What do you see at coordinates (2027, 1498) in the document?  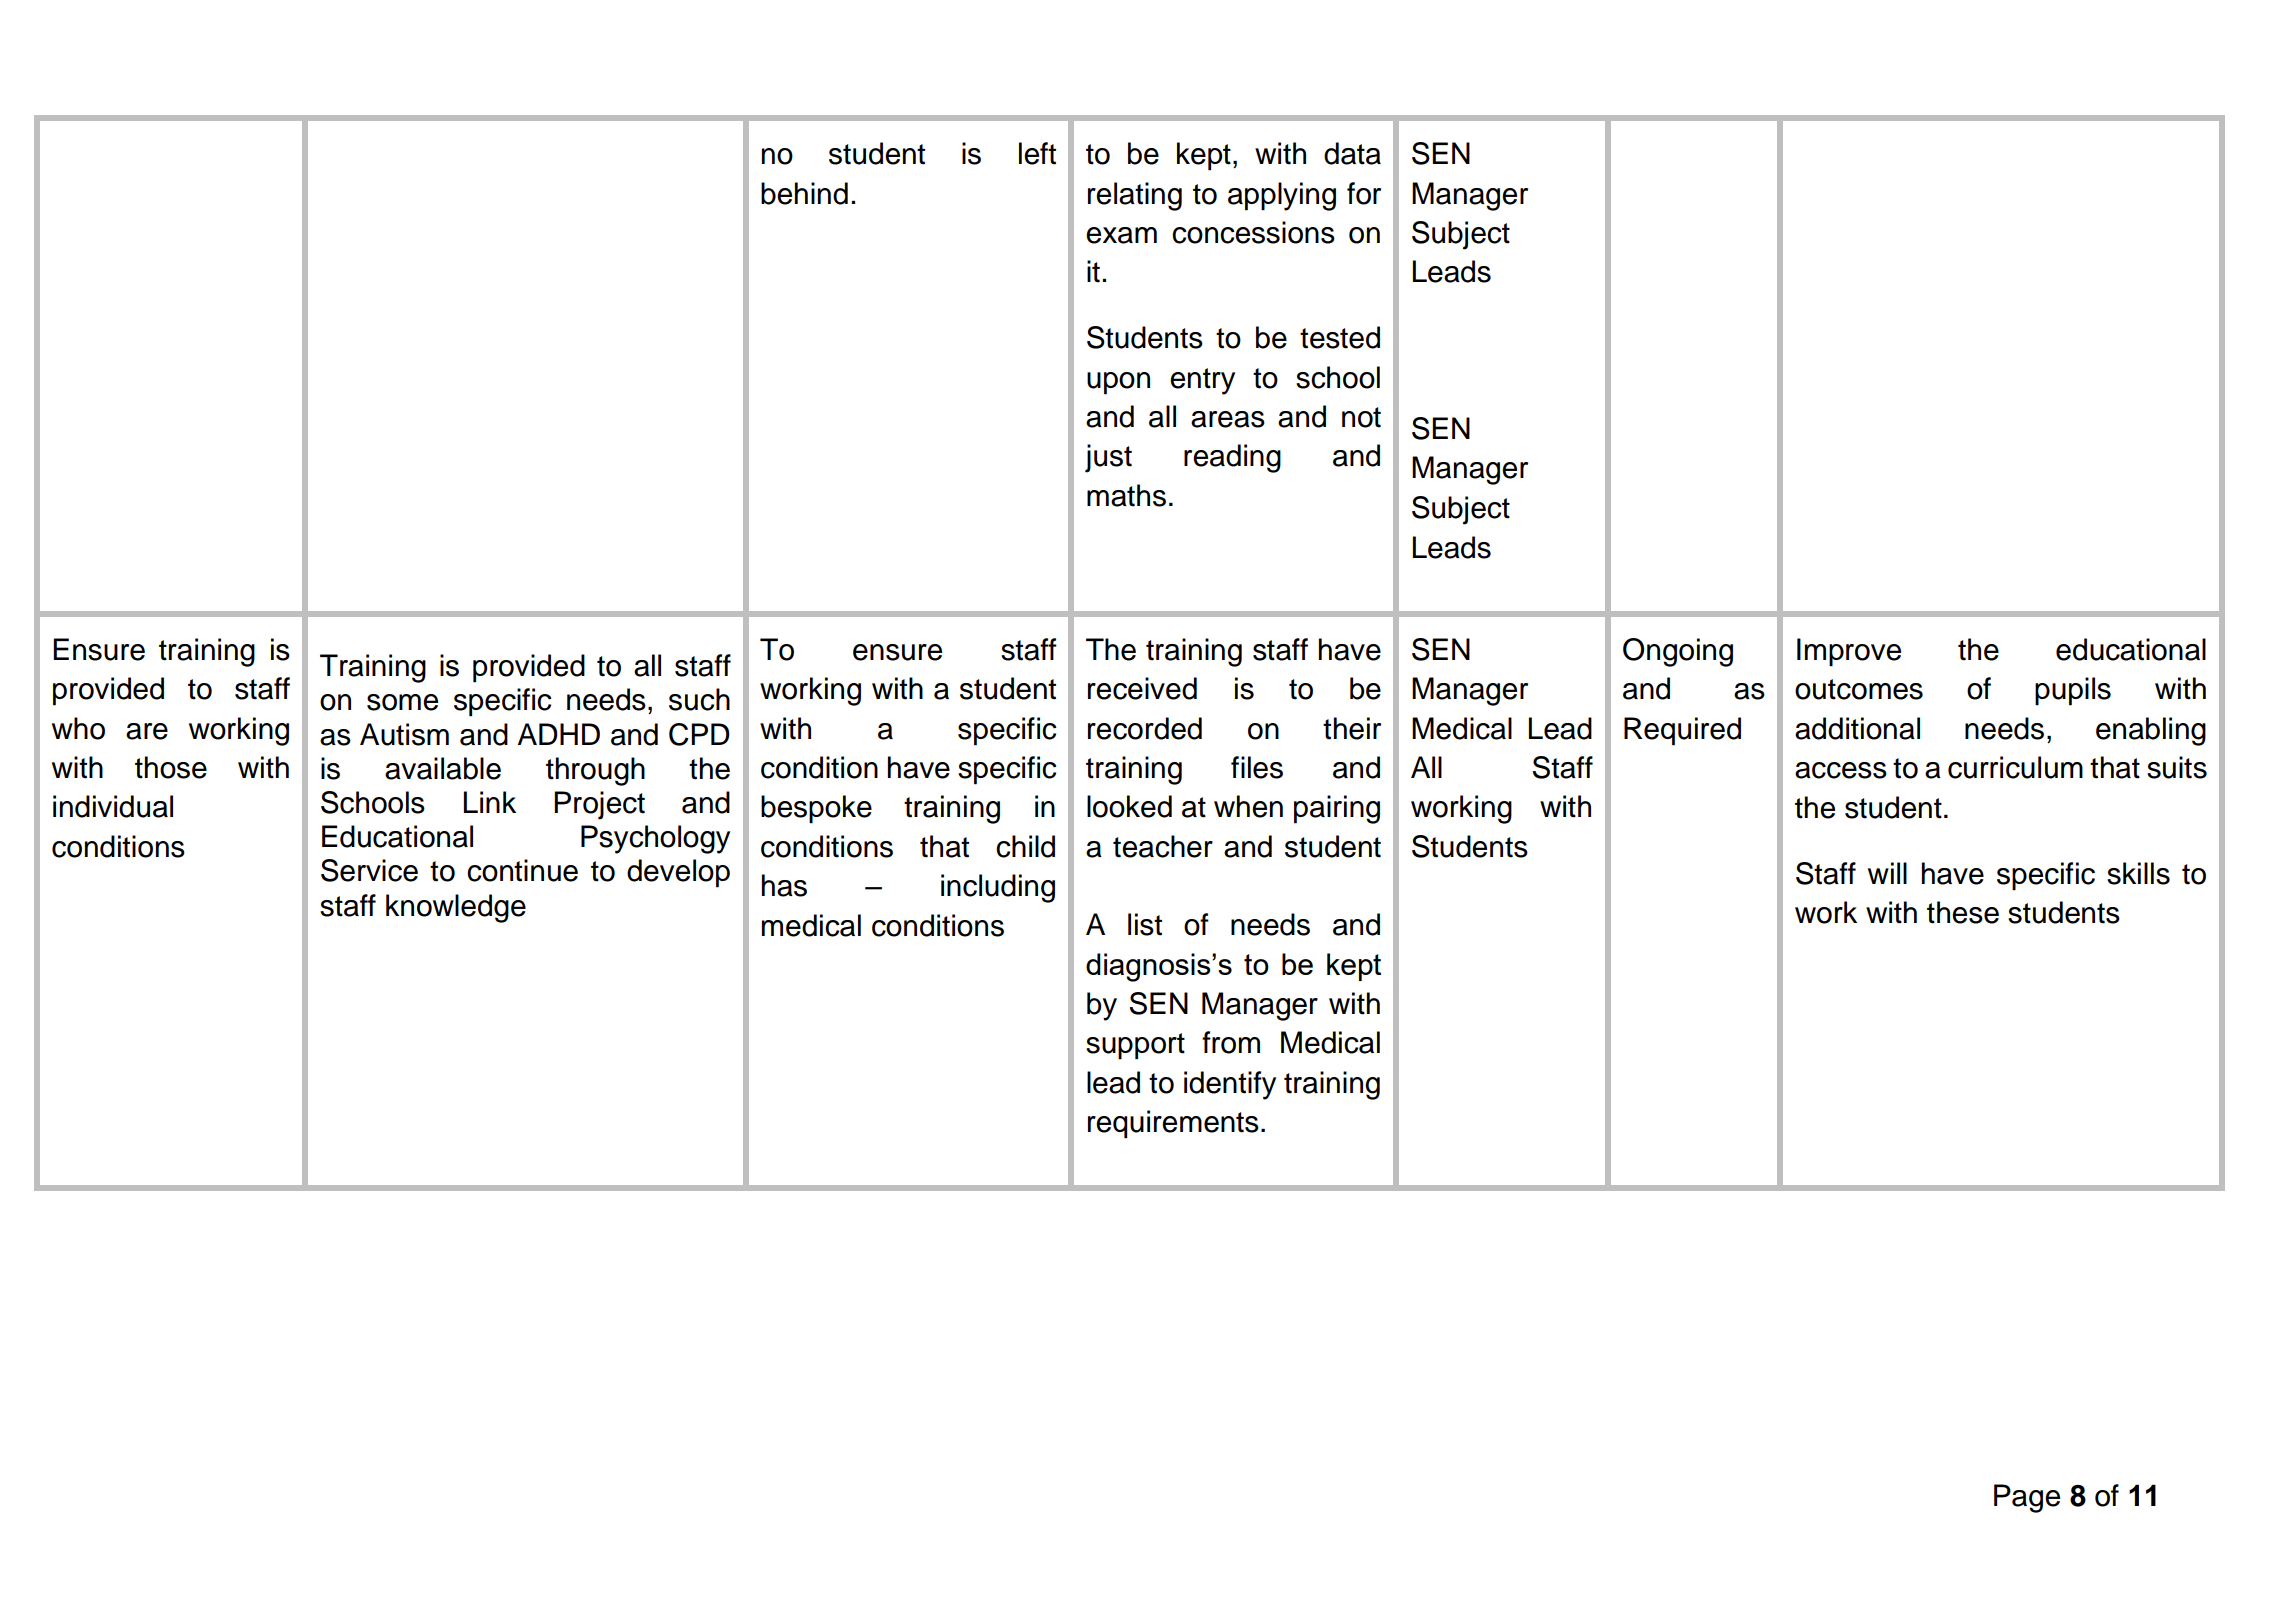 I see `Page` at bounding box center [2027, 1498].
